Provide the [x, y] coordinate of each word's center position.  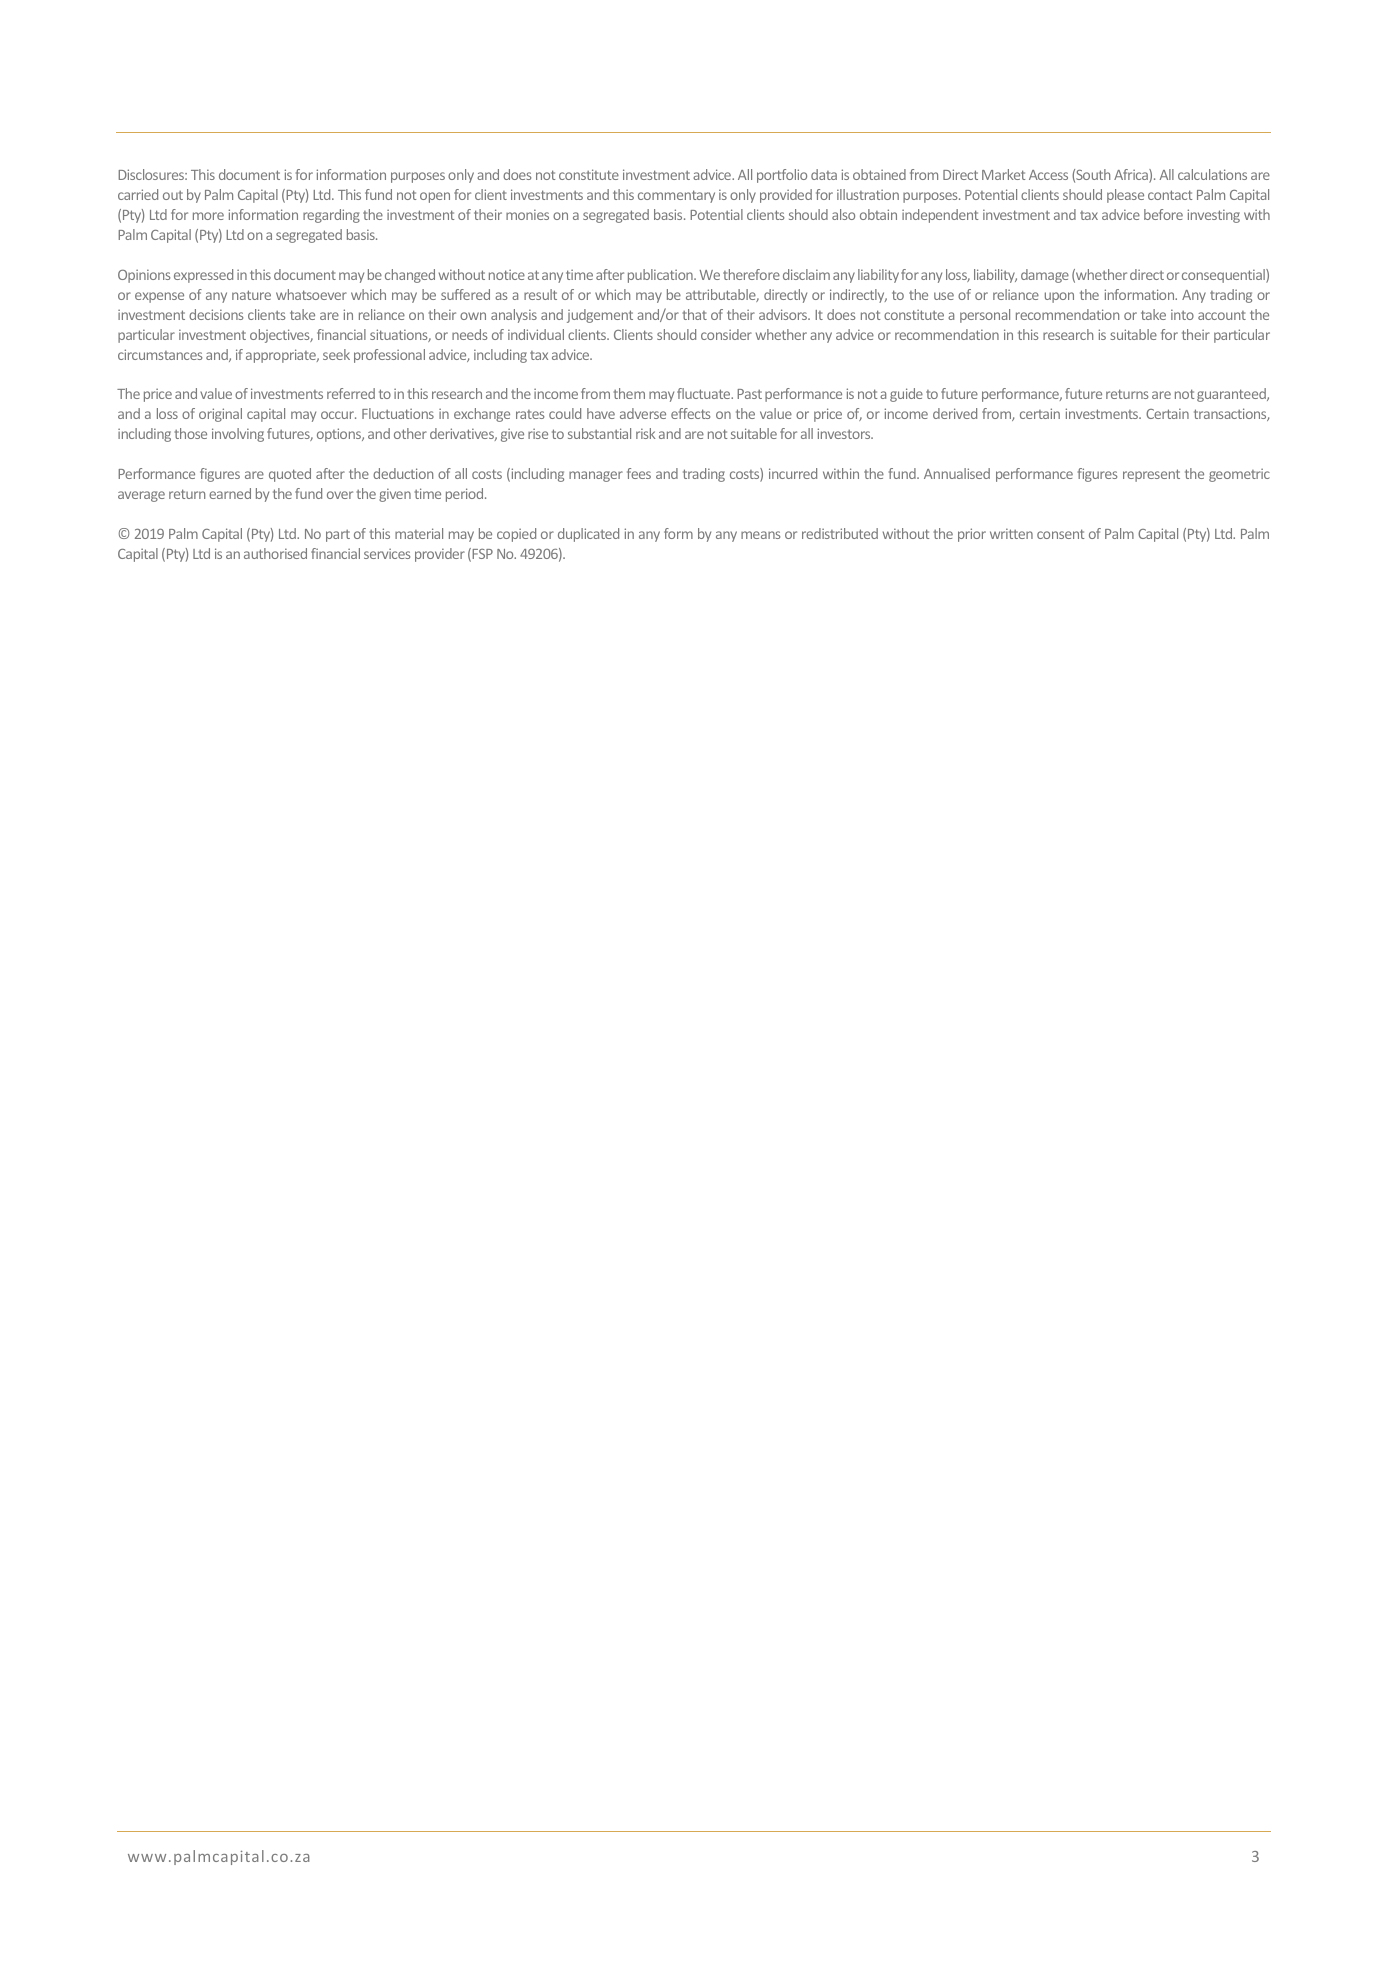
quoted [290, 475]
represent [1151, 475]
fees [639, 473]
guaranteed [1232, 395]
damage [1045, 276]
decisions [216, 314]
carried [138, 194]
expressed [203, 276]
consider [726, 334]
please [1125, 196]
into [1182, 314]
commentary [676, 196]
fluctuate [705, 393]
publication [661, 276]
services [387, 553]
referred [351, 393]
